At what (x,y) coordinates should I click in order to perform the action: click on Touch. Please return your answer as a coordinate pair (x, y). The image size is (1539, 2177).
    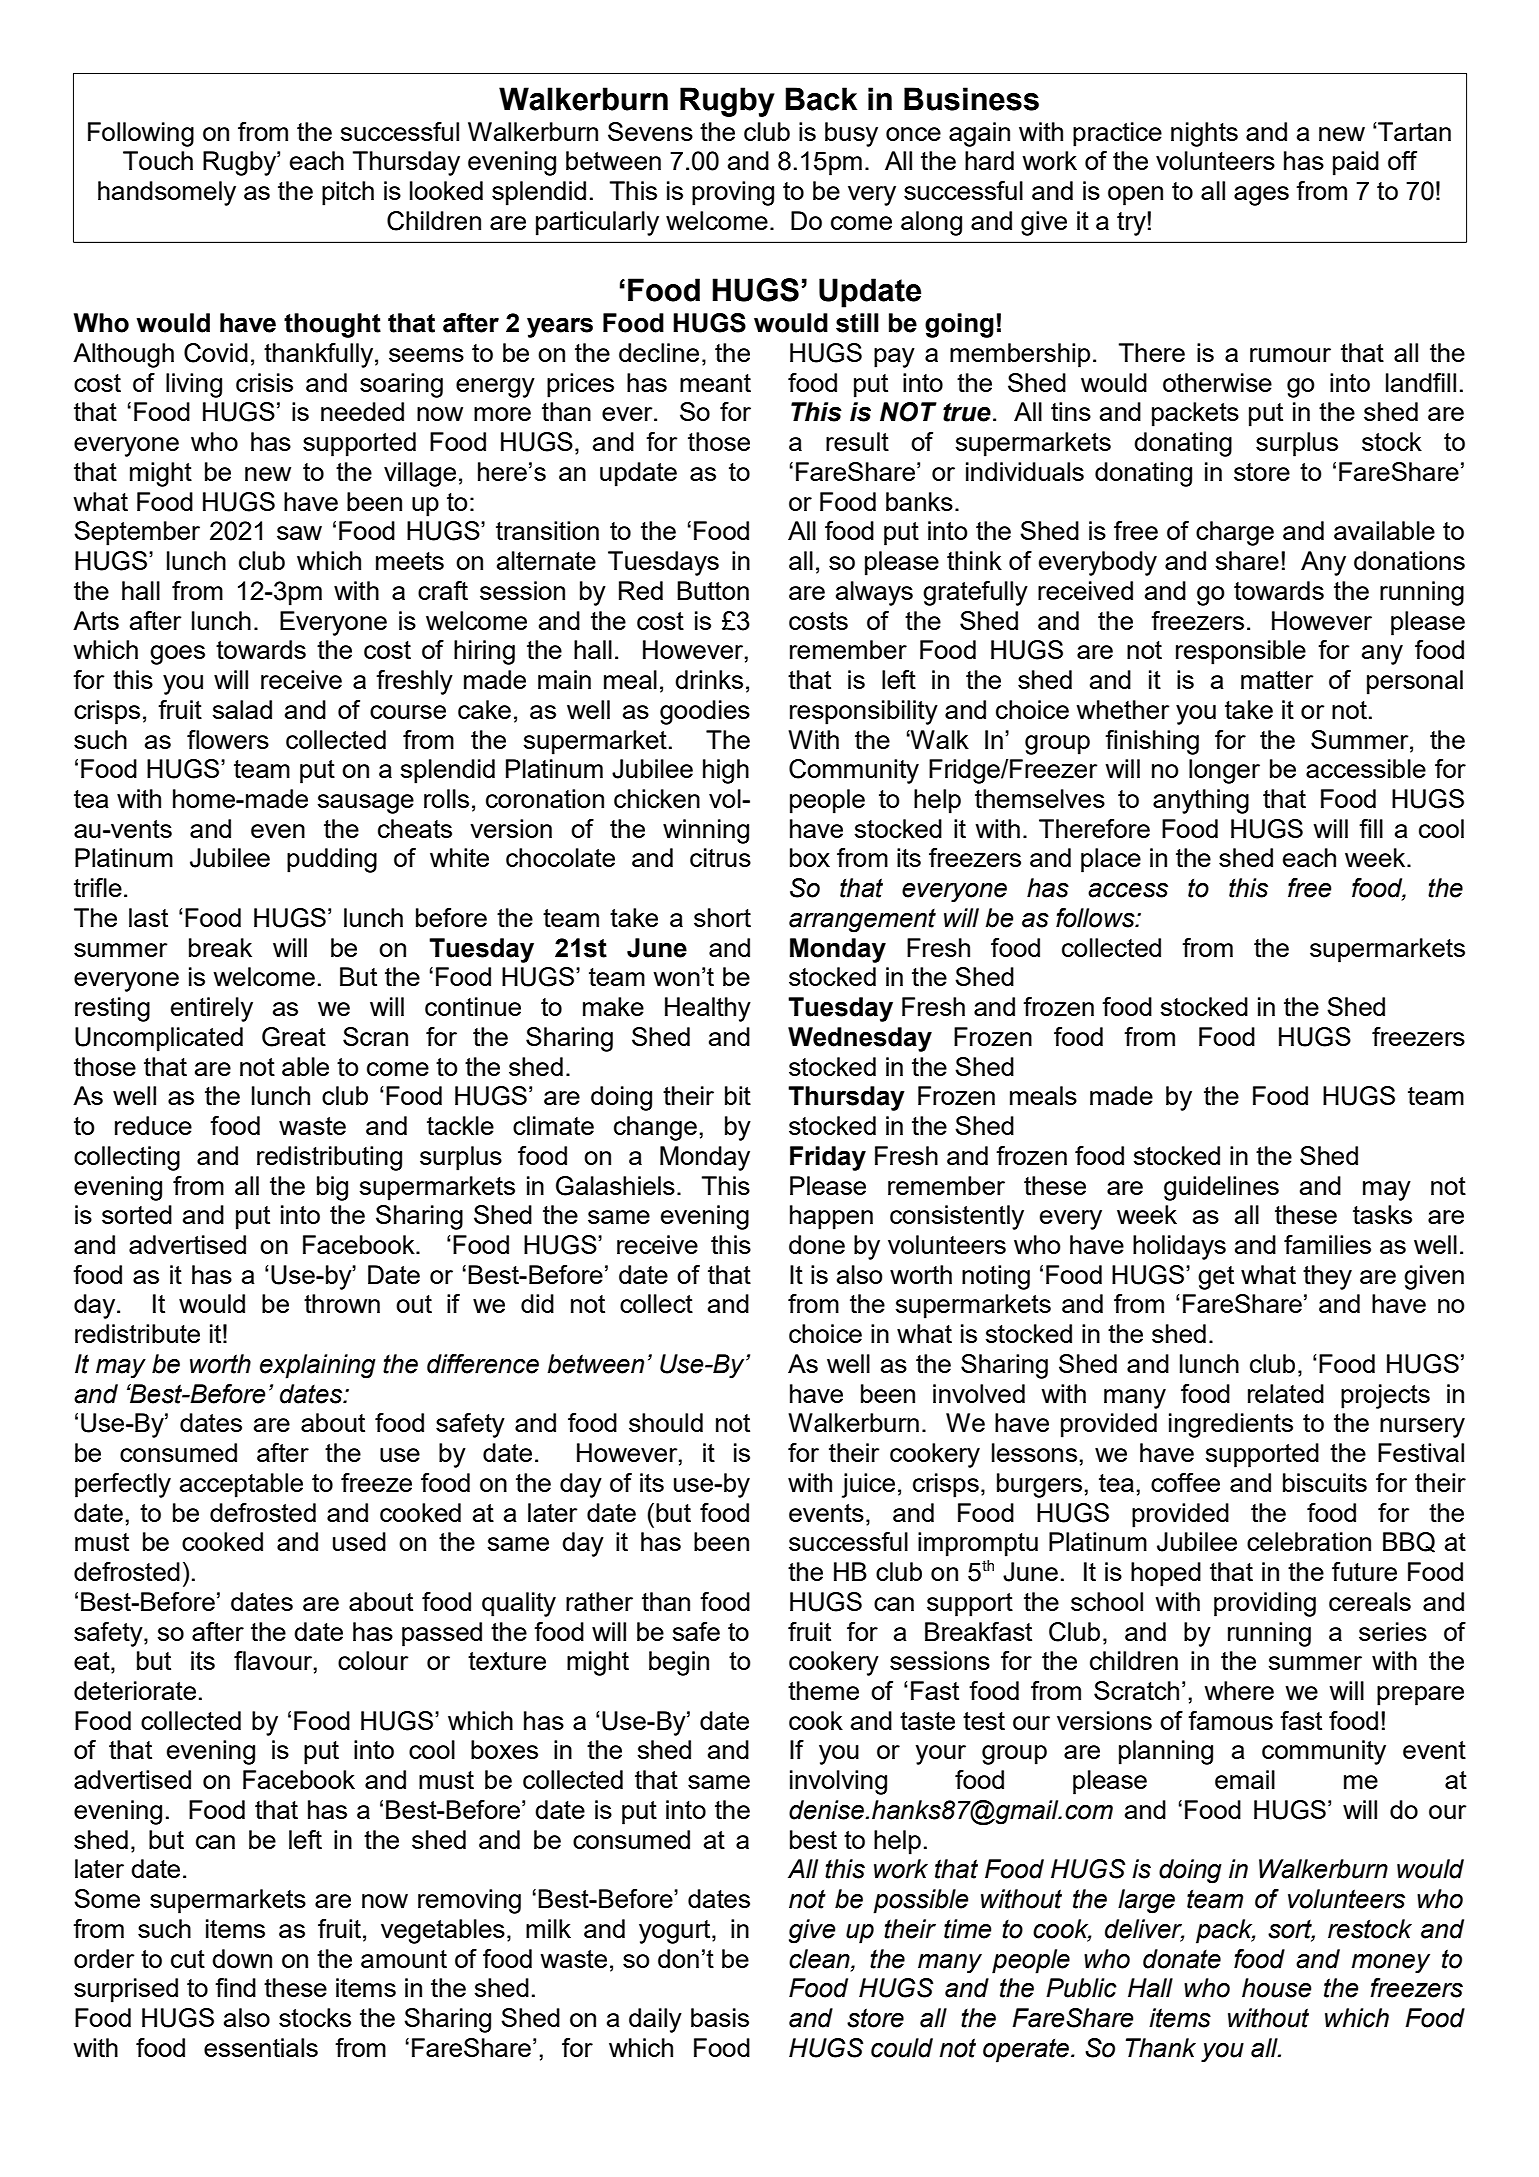
    Looking at the image, I should click on (158, 160).
